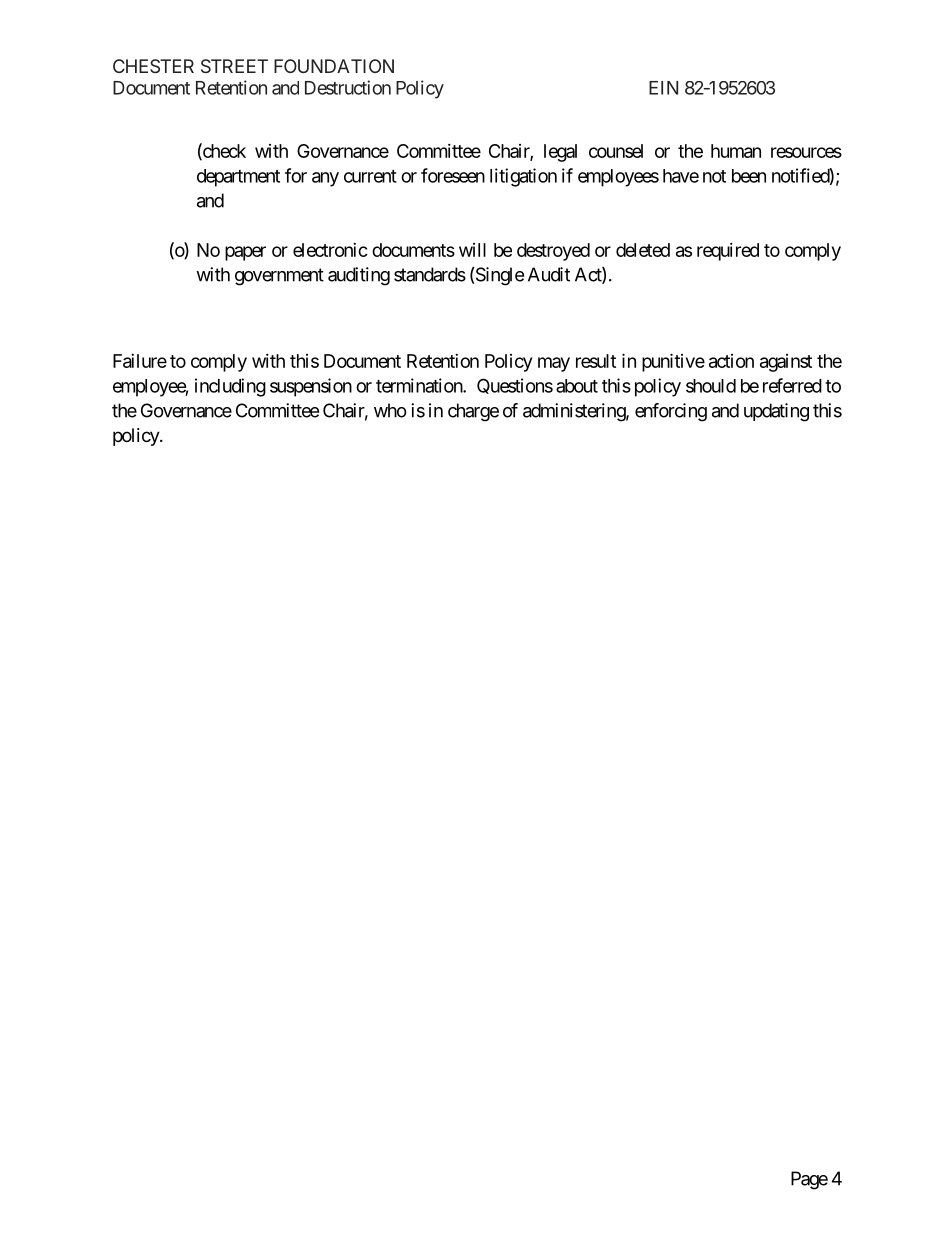 This screenshot has width=952, height=1233. I want to click on Destruction, so click(348, 87).
